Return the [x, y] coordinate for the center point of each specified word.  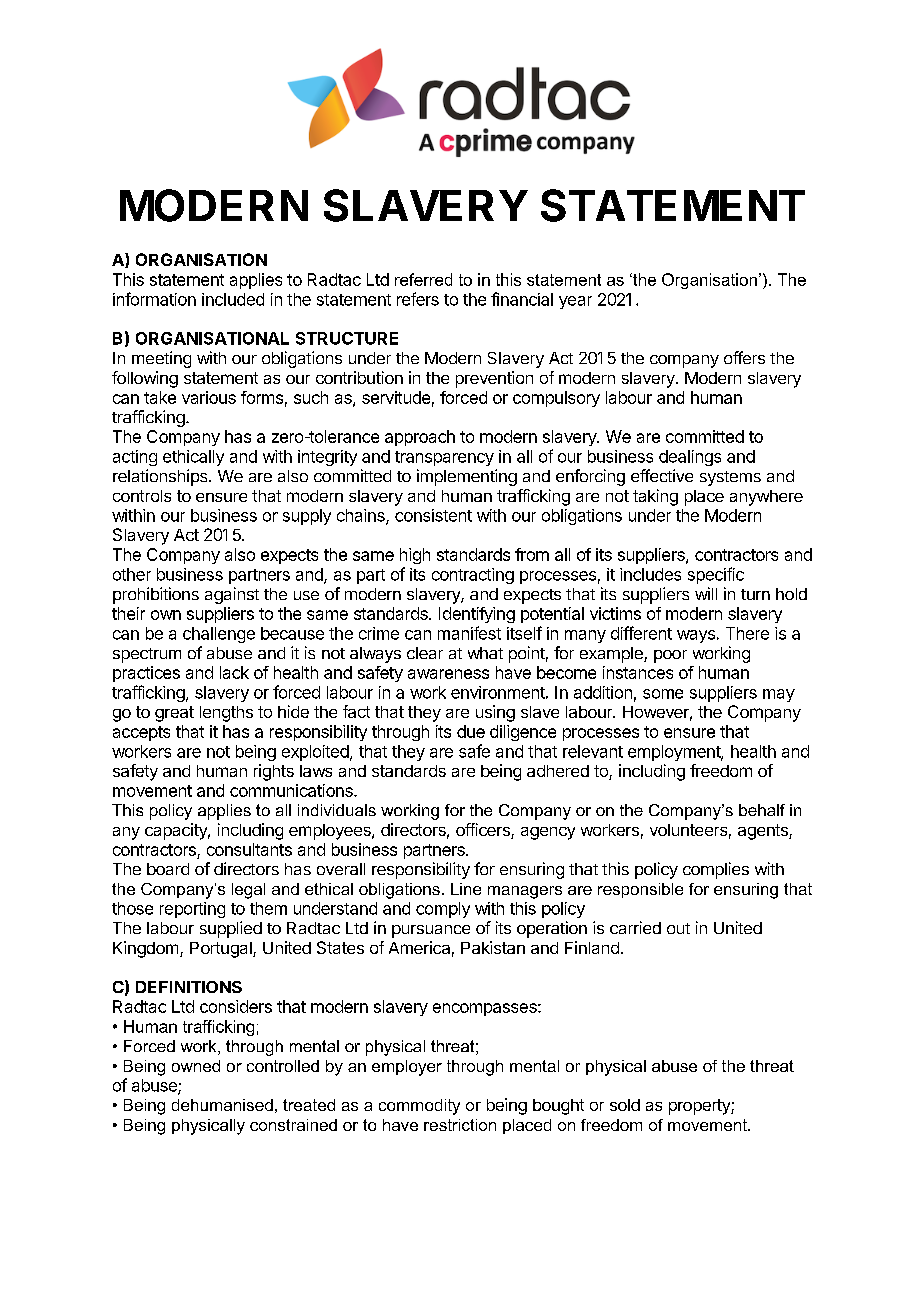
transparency [444, 458]
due [471, 731]
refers [418, 299]
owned [196, 1066]
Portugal [222, 950]
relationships [161, 477]
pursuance [431, 931]
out [678, 928]
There [747, 633]
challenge [219, 635]
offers [744, 357]
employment [675, 753]
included [233, 299]
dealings [690, 458]
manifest [469, 633]
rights [274, 772]
